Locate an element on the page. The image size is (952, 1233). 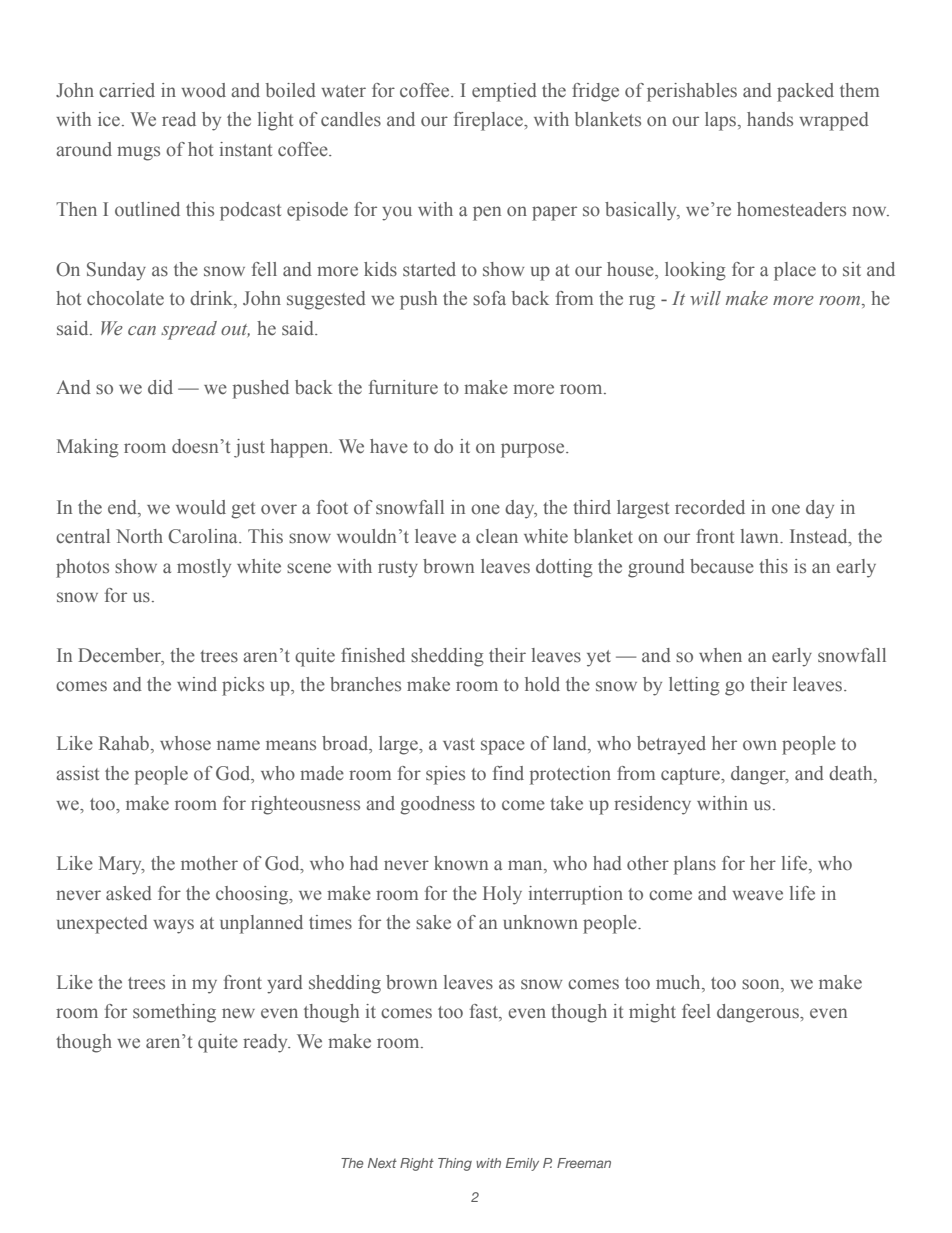
did is located at coordinates (160, 387).
